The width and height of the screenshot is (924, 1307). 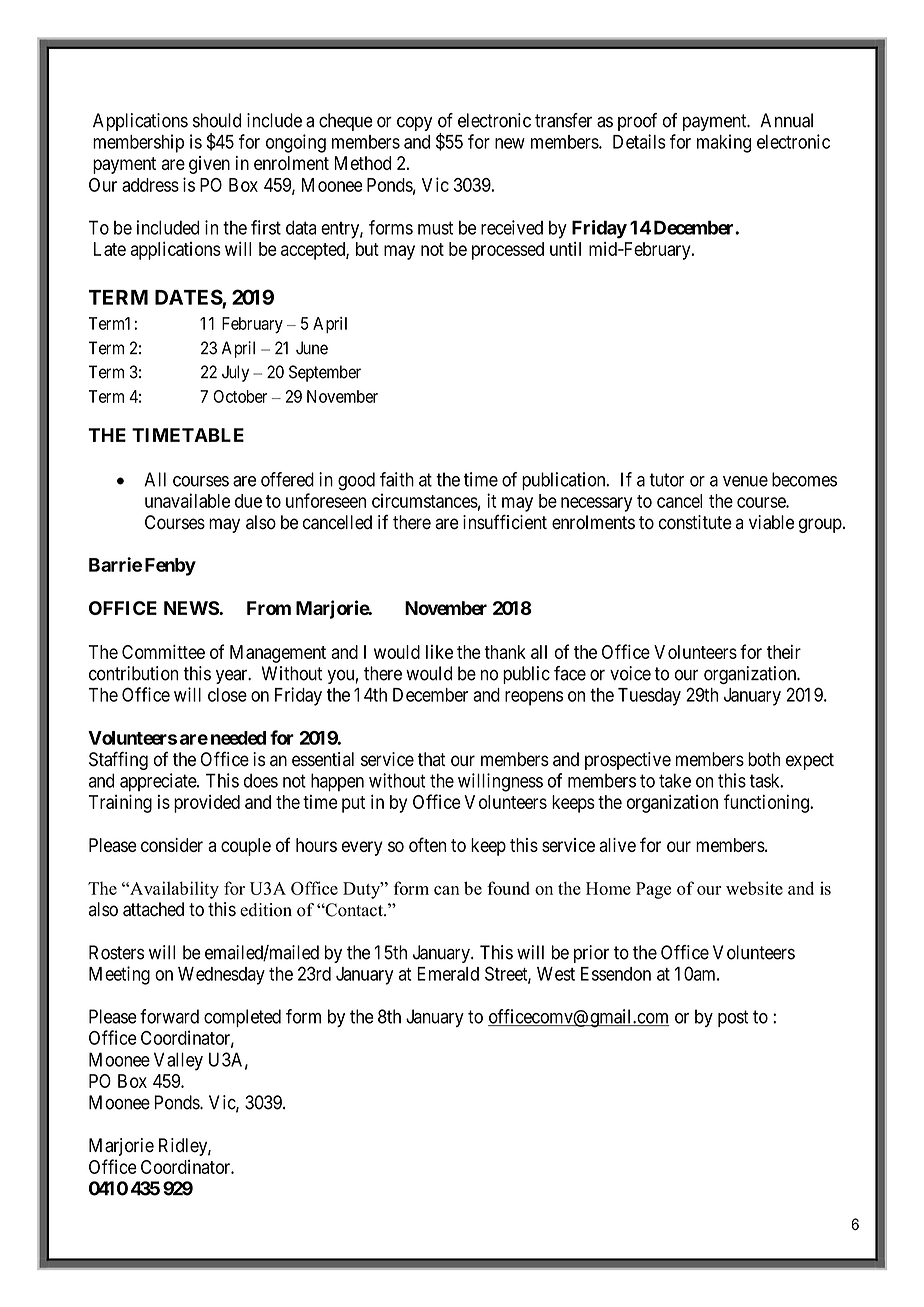 What do you see at coordinates (209, 165) in the screenshot?
I see `given` at bounding box center [209, 165].
